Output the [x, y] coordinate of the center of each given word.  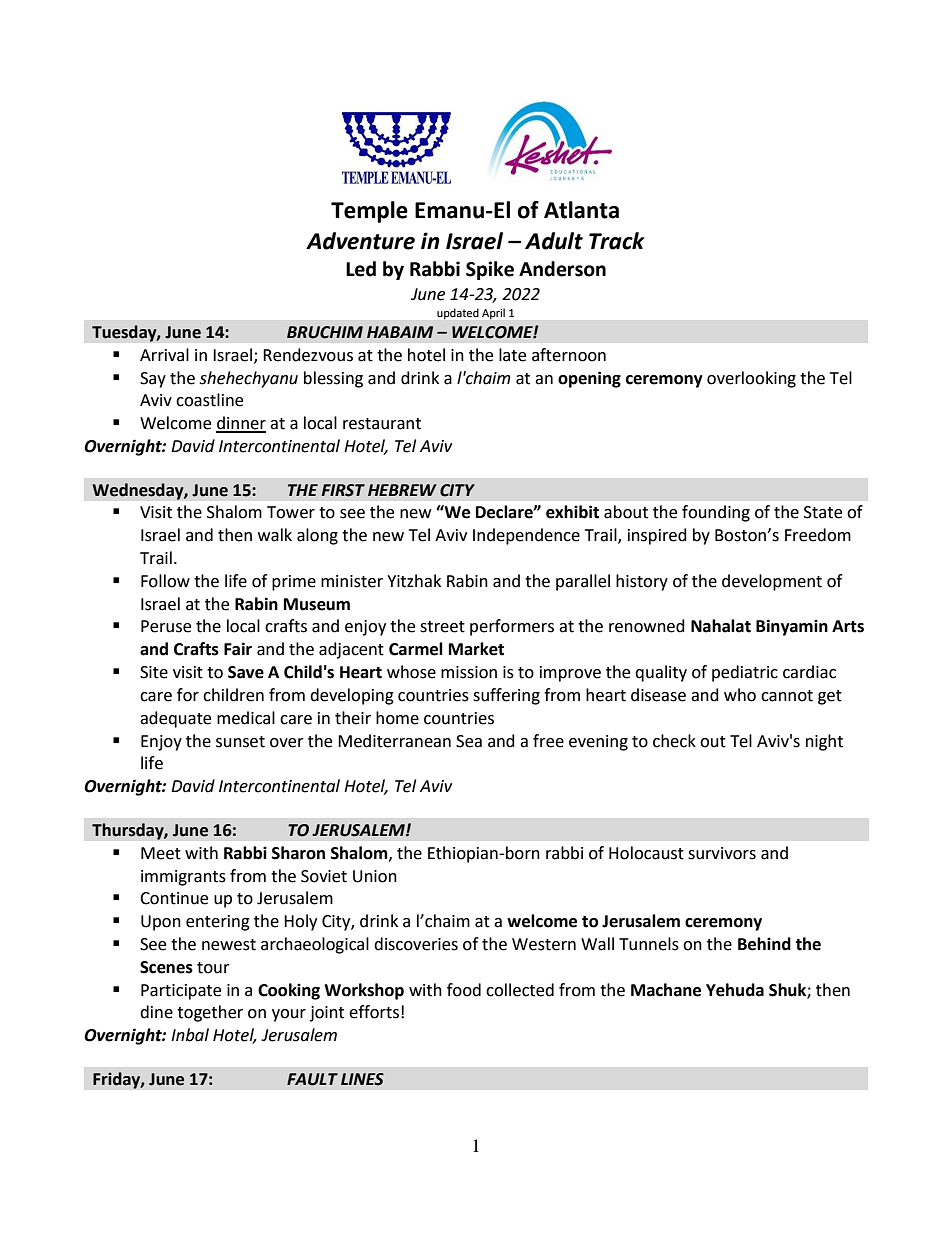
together [210, 1013]
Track [616, 241]
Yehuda [735, 990]
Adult [554, 241]
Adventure [360, 241]
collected [520, 990]
